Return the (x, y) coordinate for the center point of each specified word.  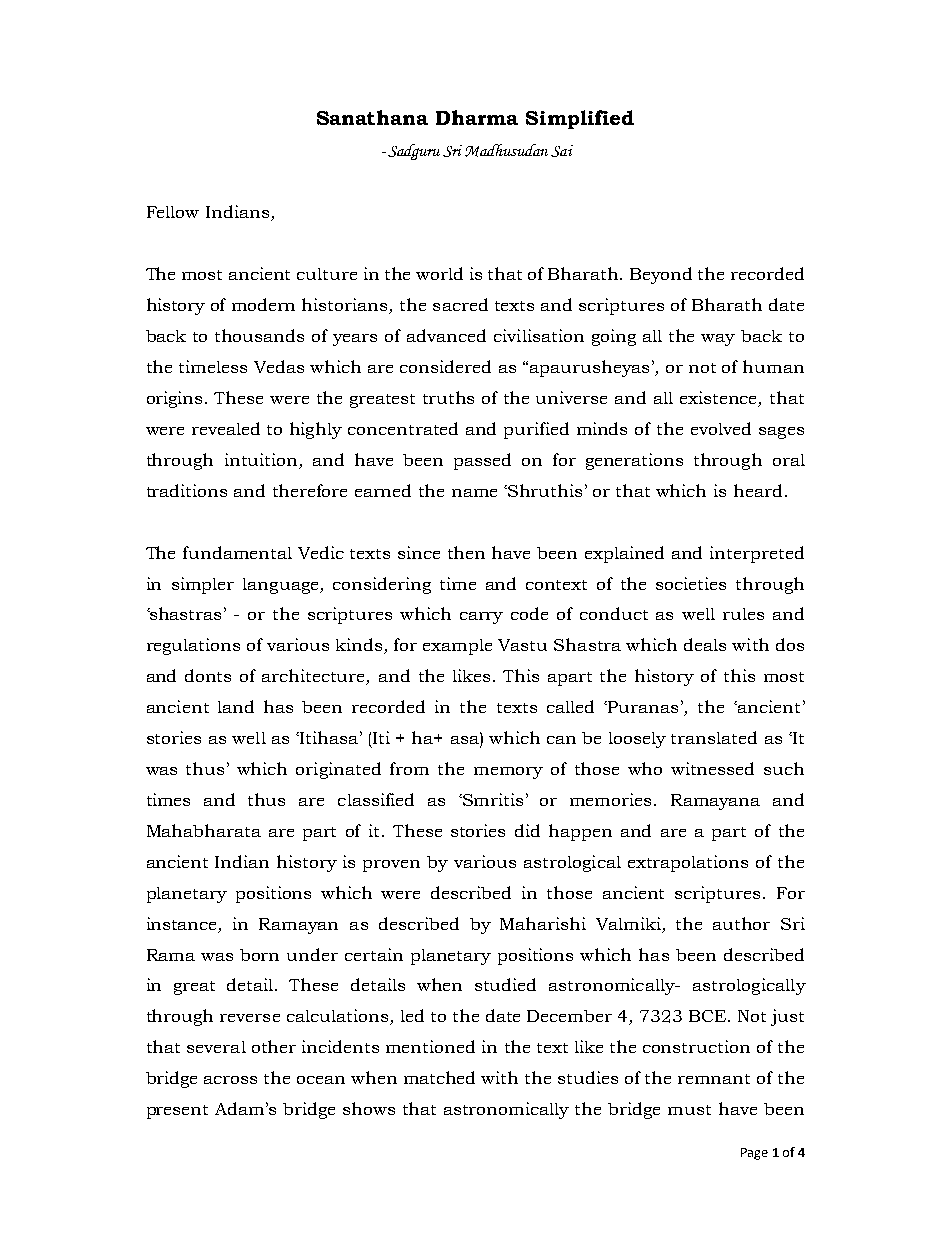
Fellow (173, 212)
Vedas (279, 366)
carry (481, 618)
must (689, 1110)
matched (439, 1077)
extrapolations (688, 863)
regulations (193, 646)
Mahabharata (204, 830)
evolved (721, 428)
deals (705, 644)
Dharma (477, 117)
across (230, 1080)
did (527, 830)
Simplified (580, 119)
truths (448, 397)
